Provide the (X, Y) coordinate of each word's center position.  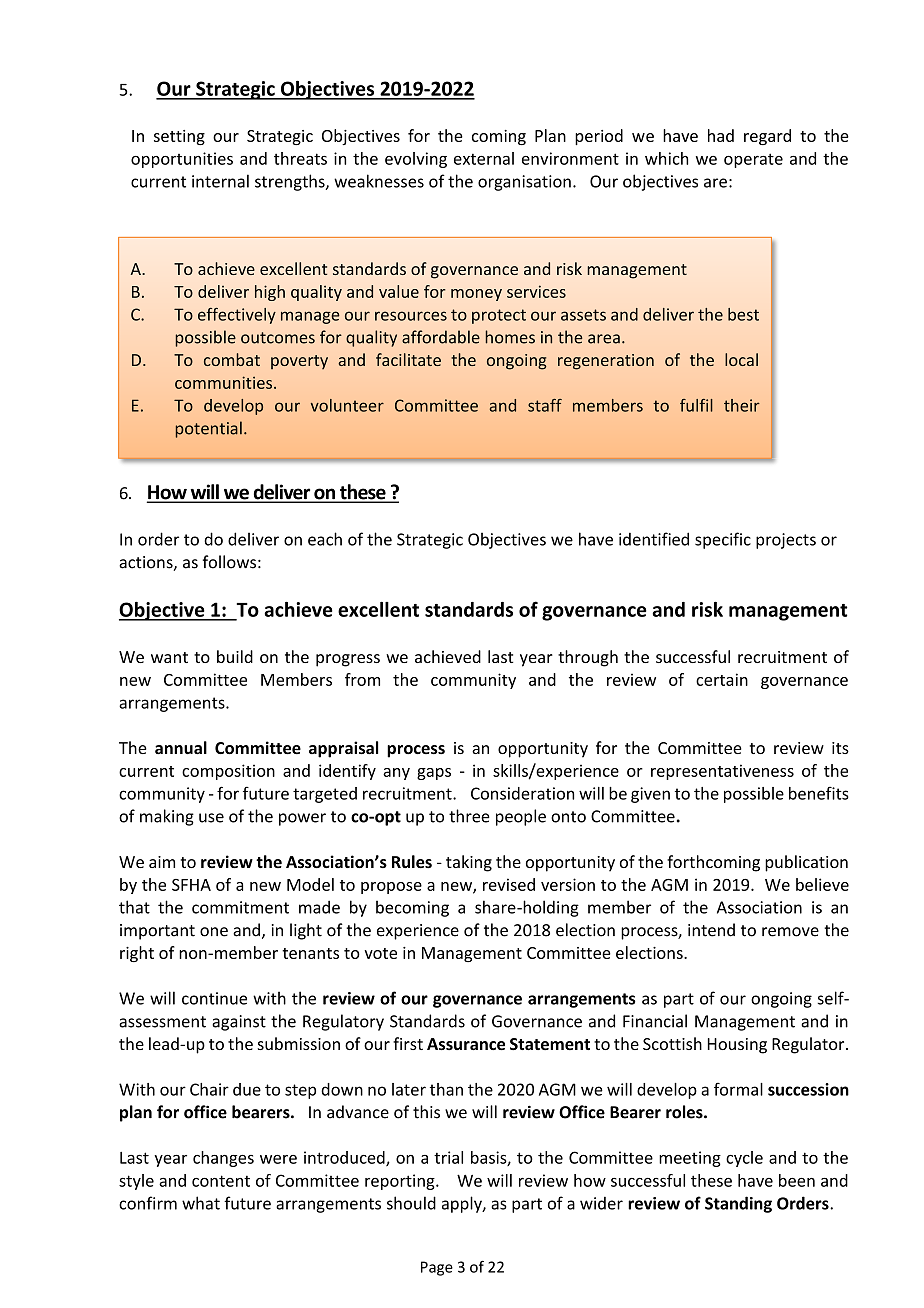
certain (722, 679)
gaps (434, 774)
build (235, 656)
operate (753, 160)
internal (220, 181)
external (484, 158)
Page (437, 1268)
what (201, 1203)
